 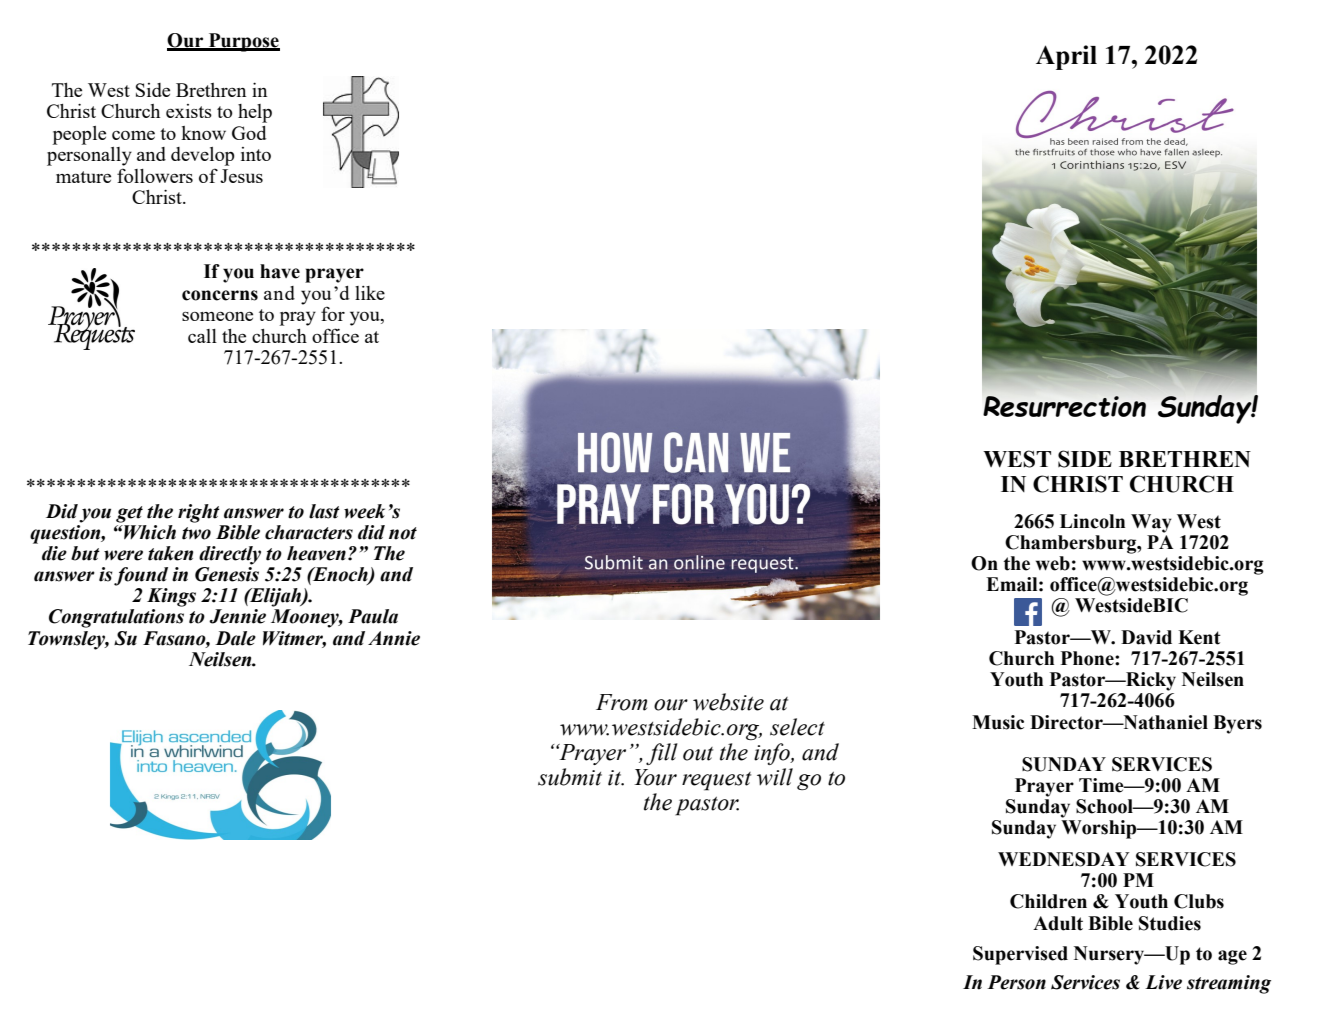 I want to click on submit, so click(x=570, y=777).
